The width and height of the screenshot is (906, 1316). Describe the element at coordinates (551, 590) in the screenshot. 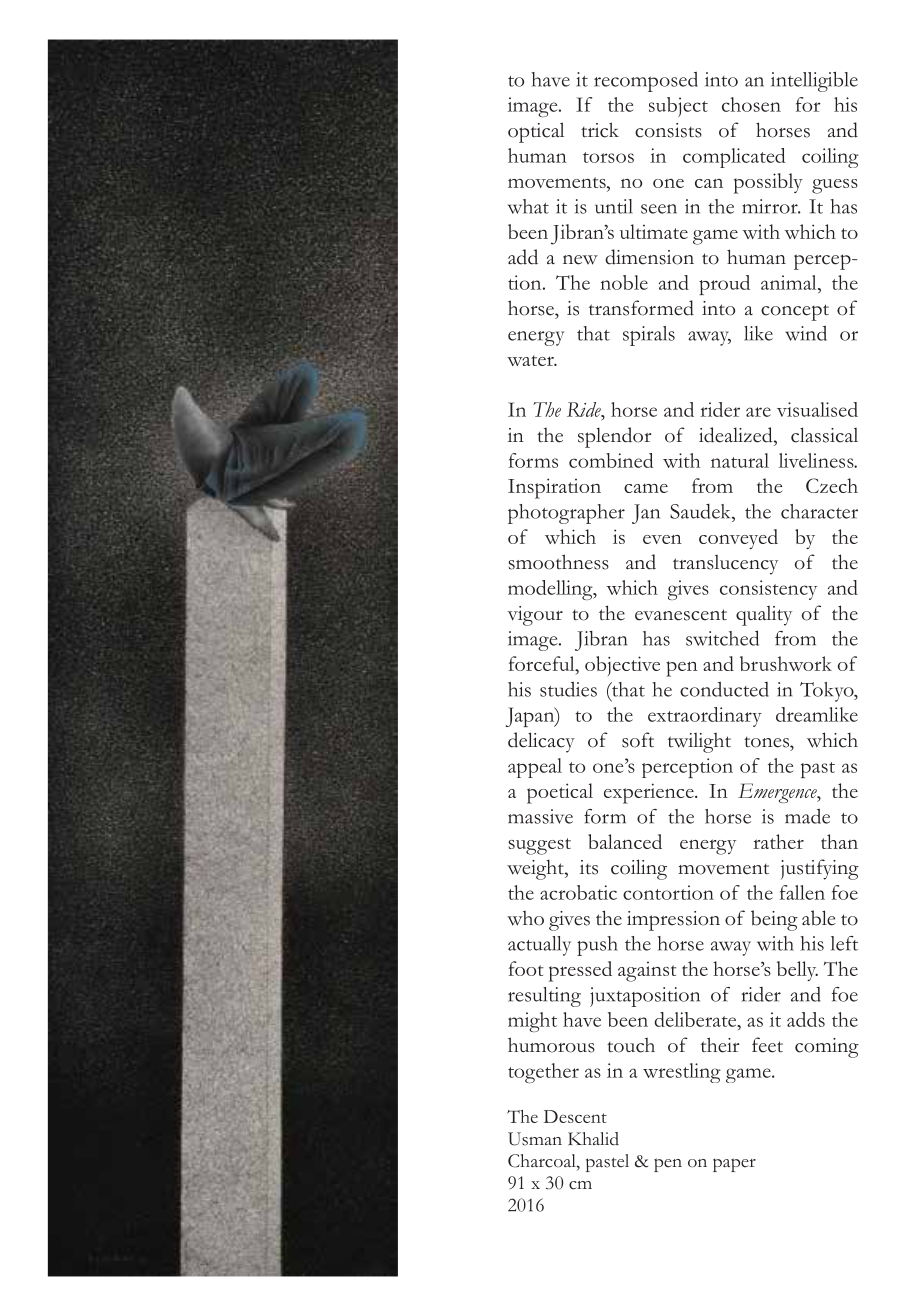

I see `modelling` at that location.
